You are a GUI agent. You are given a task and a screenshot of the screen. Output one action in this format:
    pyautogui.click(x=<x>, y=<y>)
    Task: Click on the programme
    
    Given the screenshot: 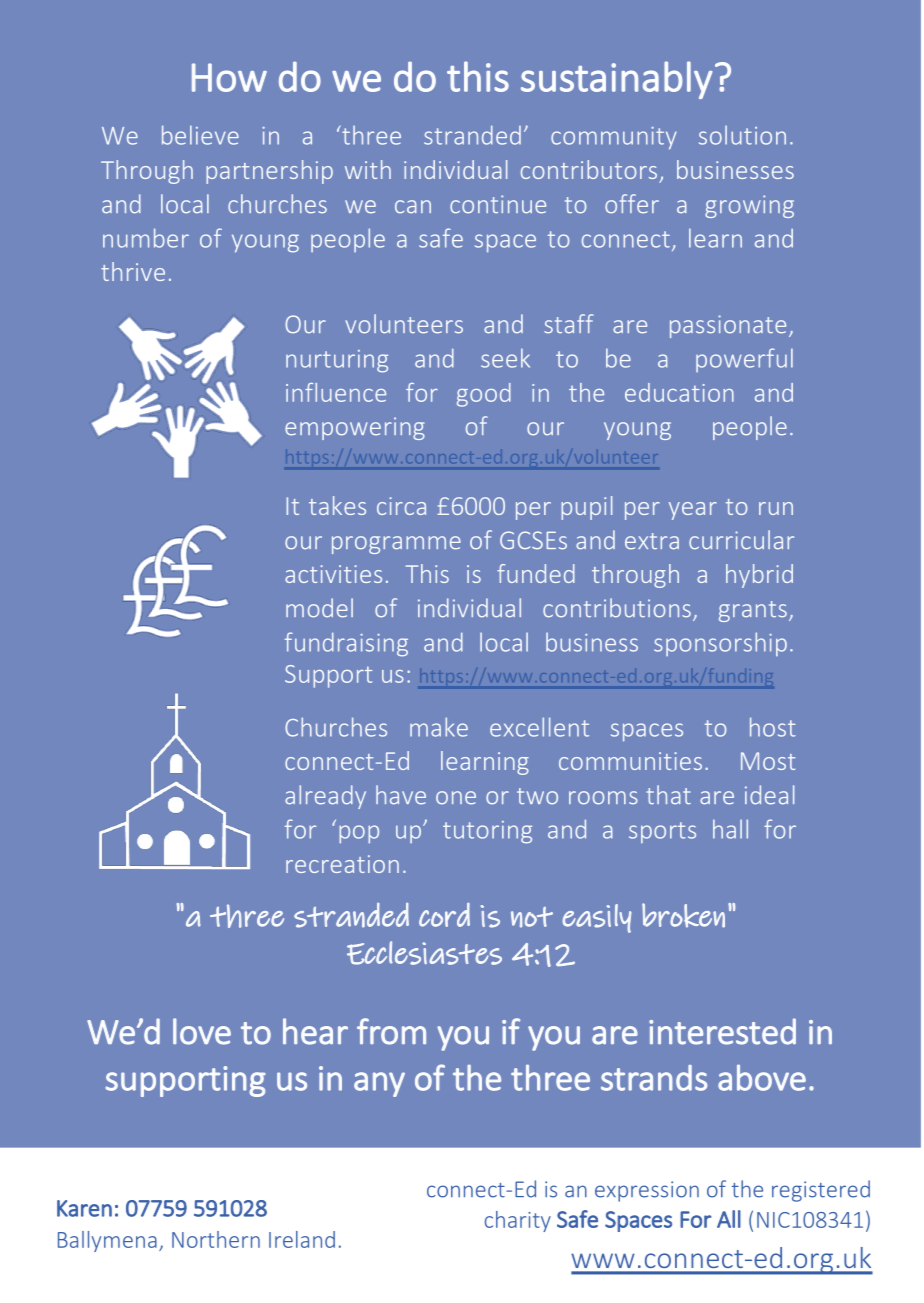 What is the action you would take?
    pyautogui.click(x=396, y=545)
